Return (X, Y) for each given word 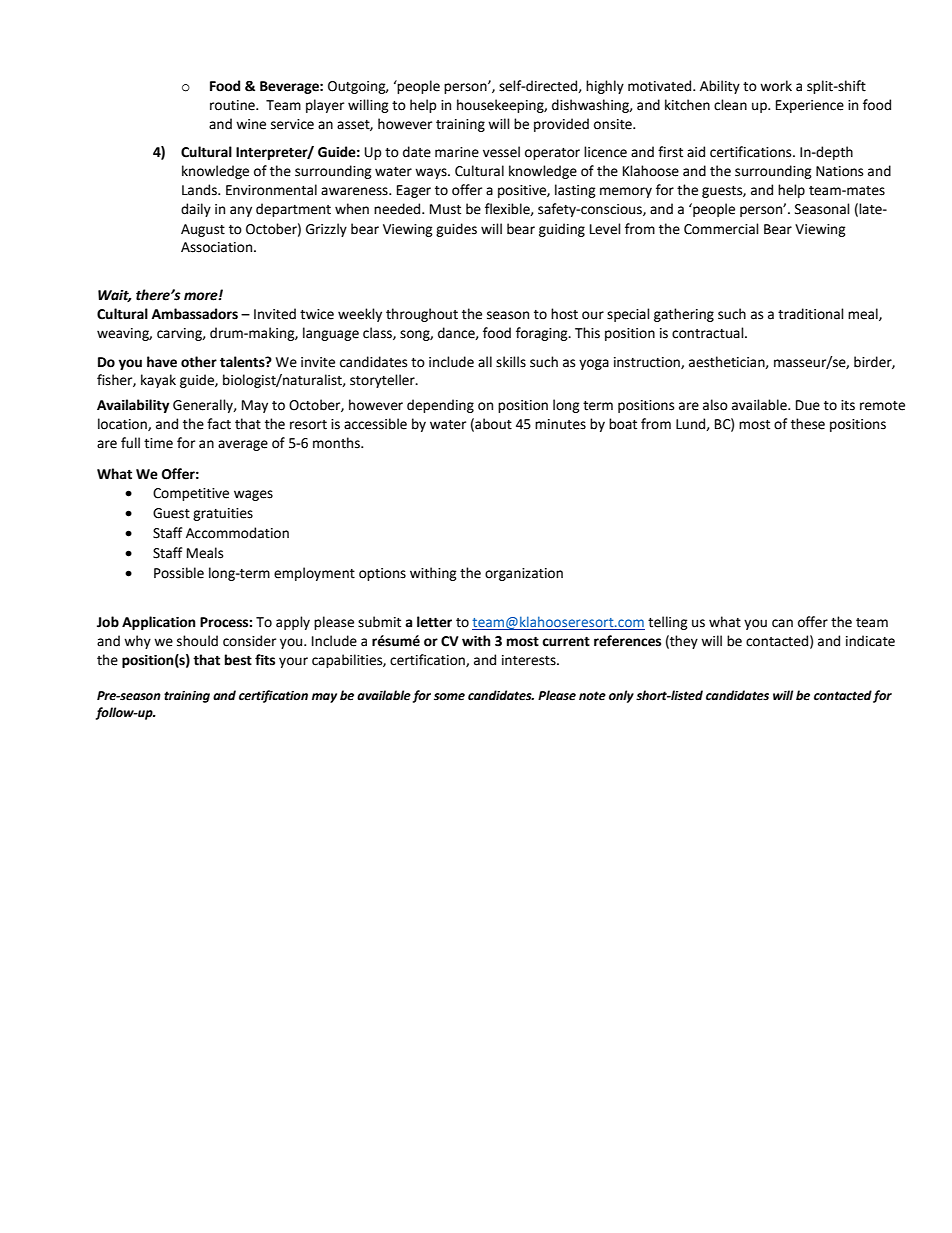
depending (440, 406)
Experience (810, 106)
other (199, 362)
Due (808, 405)
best (238, 660)
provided (561, 125)
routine (233, 105)
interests (530, 660)
